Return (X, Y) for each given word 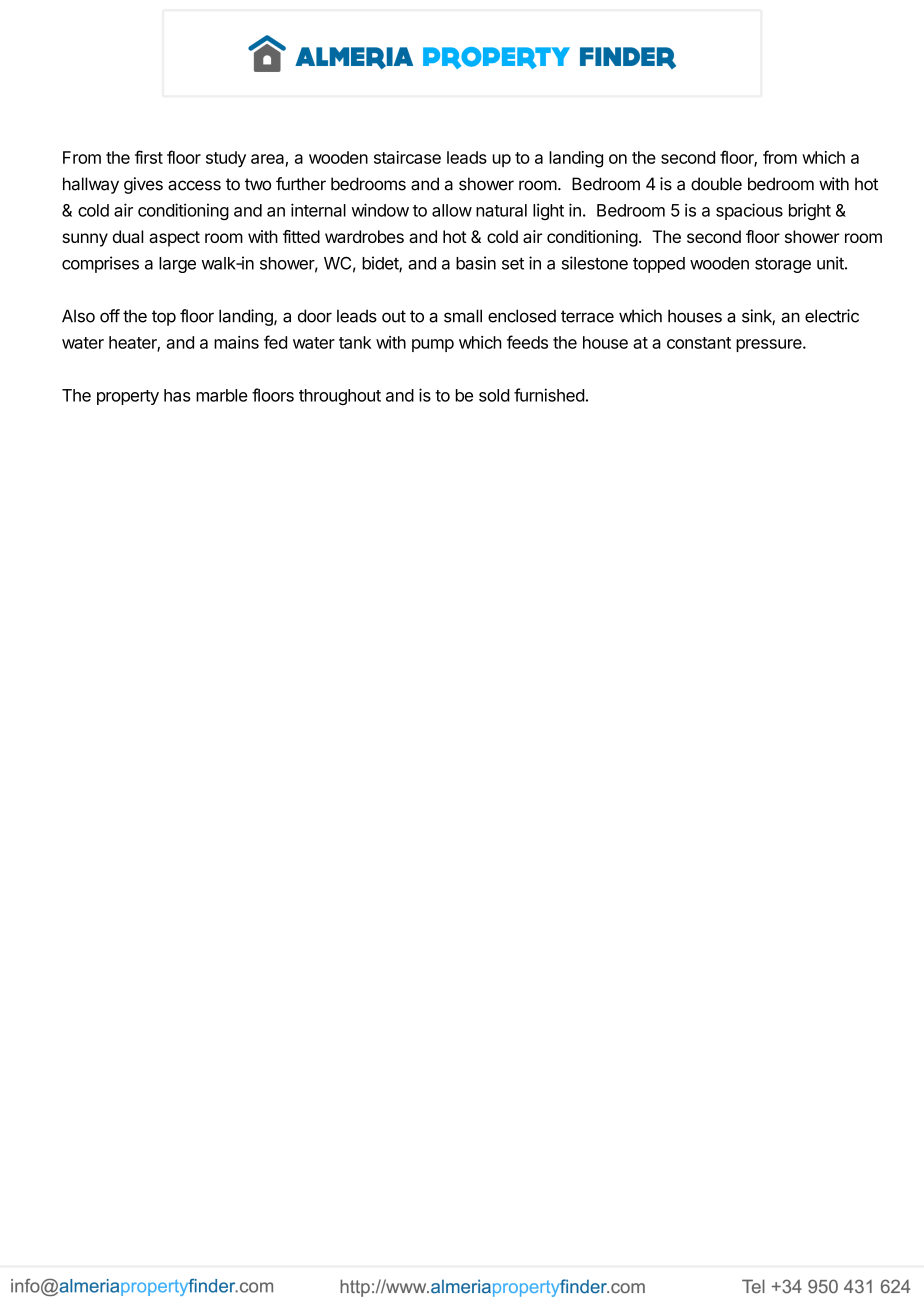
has (177, 395)
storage (783, 265)
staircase (407, 157)
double (716, 184)
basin (476, 263)
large (177, 265)
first (149, 157)
